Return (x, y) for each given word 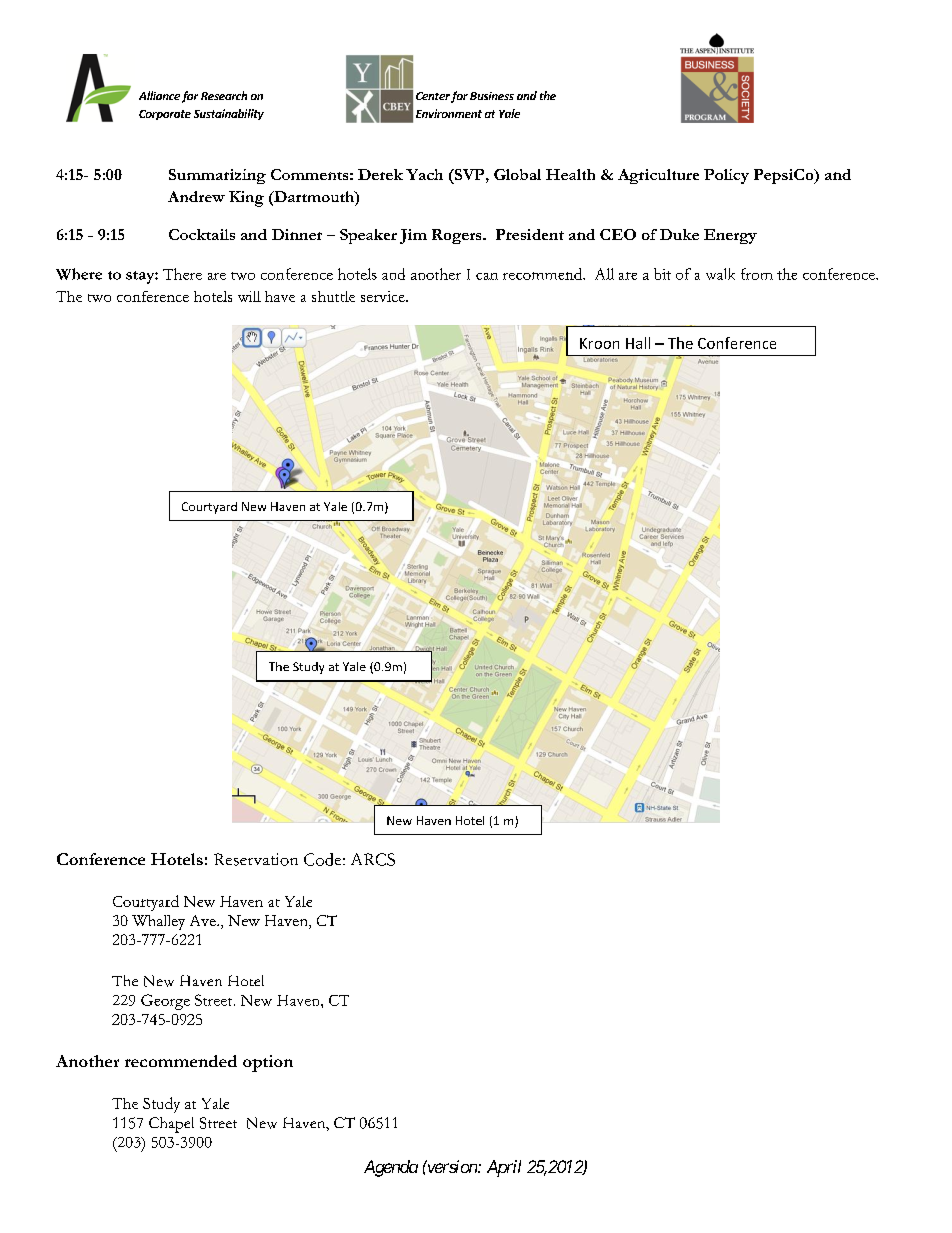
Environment (449, 113)
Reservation (256, 859)
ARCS (373, 859)
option (268, 1063)
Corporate (165, 115)
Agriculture (658, 176)
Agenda (391, 1168)
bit (662, 274)
